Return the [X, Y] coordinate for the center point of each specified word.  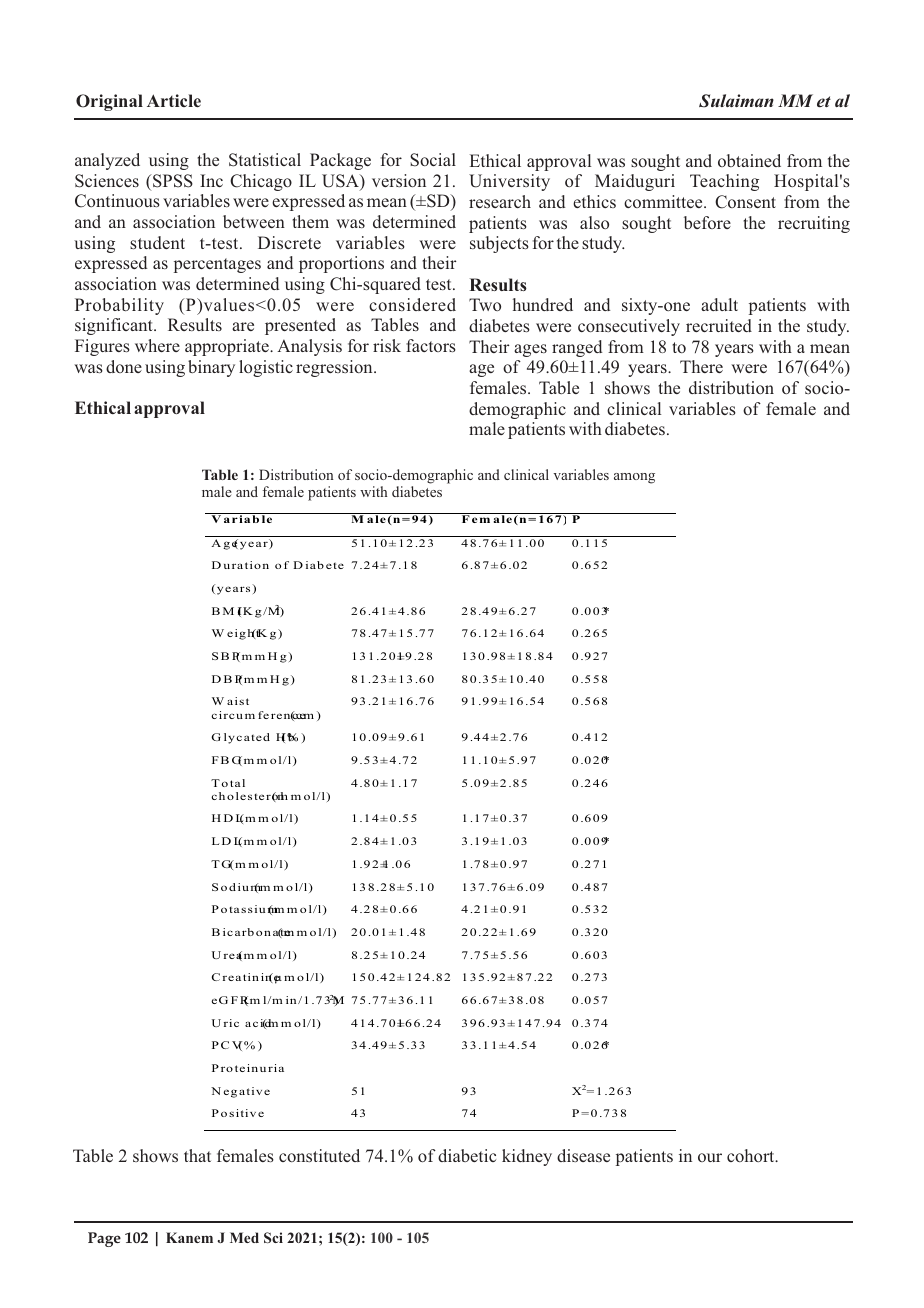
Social [433, 160]
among [634, 478]
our [710, 1157]
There [701, 366]
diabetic [467, 1155]
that [197, 1155]
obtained [749, 160]
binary [211, 368]
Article [174, 100]
